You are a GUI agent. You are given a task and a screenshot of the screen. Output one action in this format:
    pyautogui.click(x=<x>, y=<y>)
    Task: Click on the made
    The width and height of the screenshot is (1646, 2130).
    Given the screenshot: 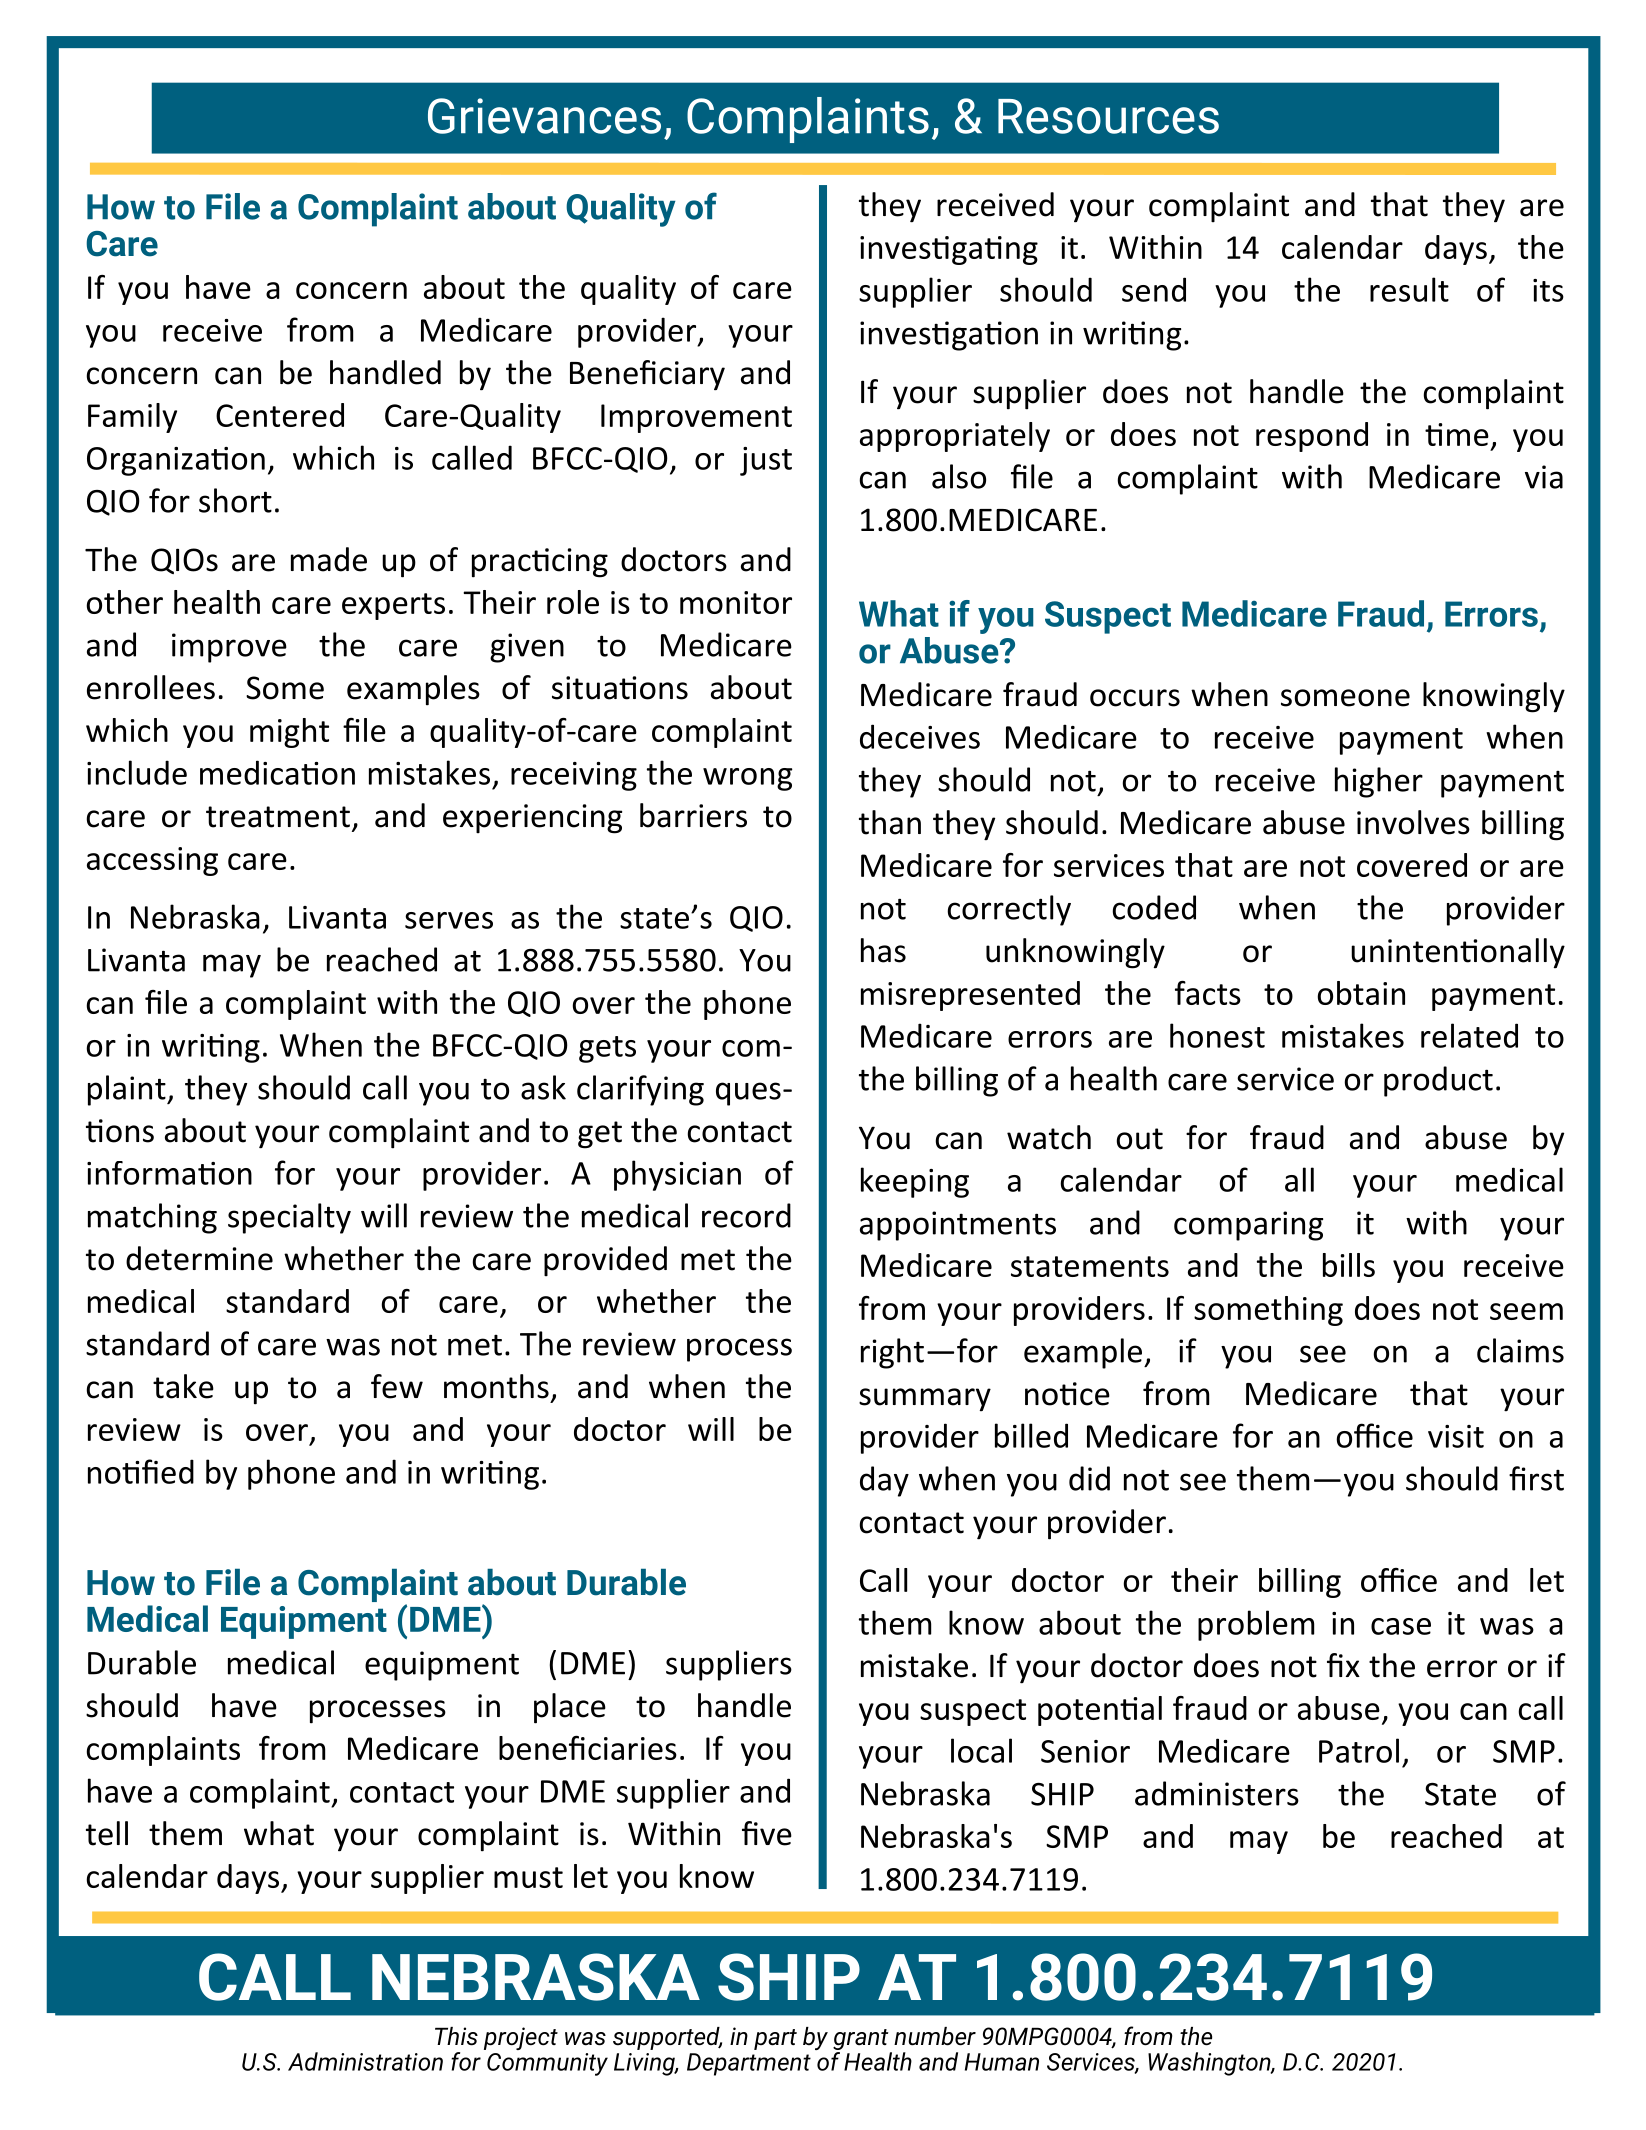 What is the action you would take?
    pyautogui.click(x=329, y=559)
